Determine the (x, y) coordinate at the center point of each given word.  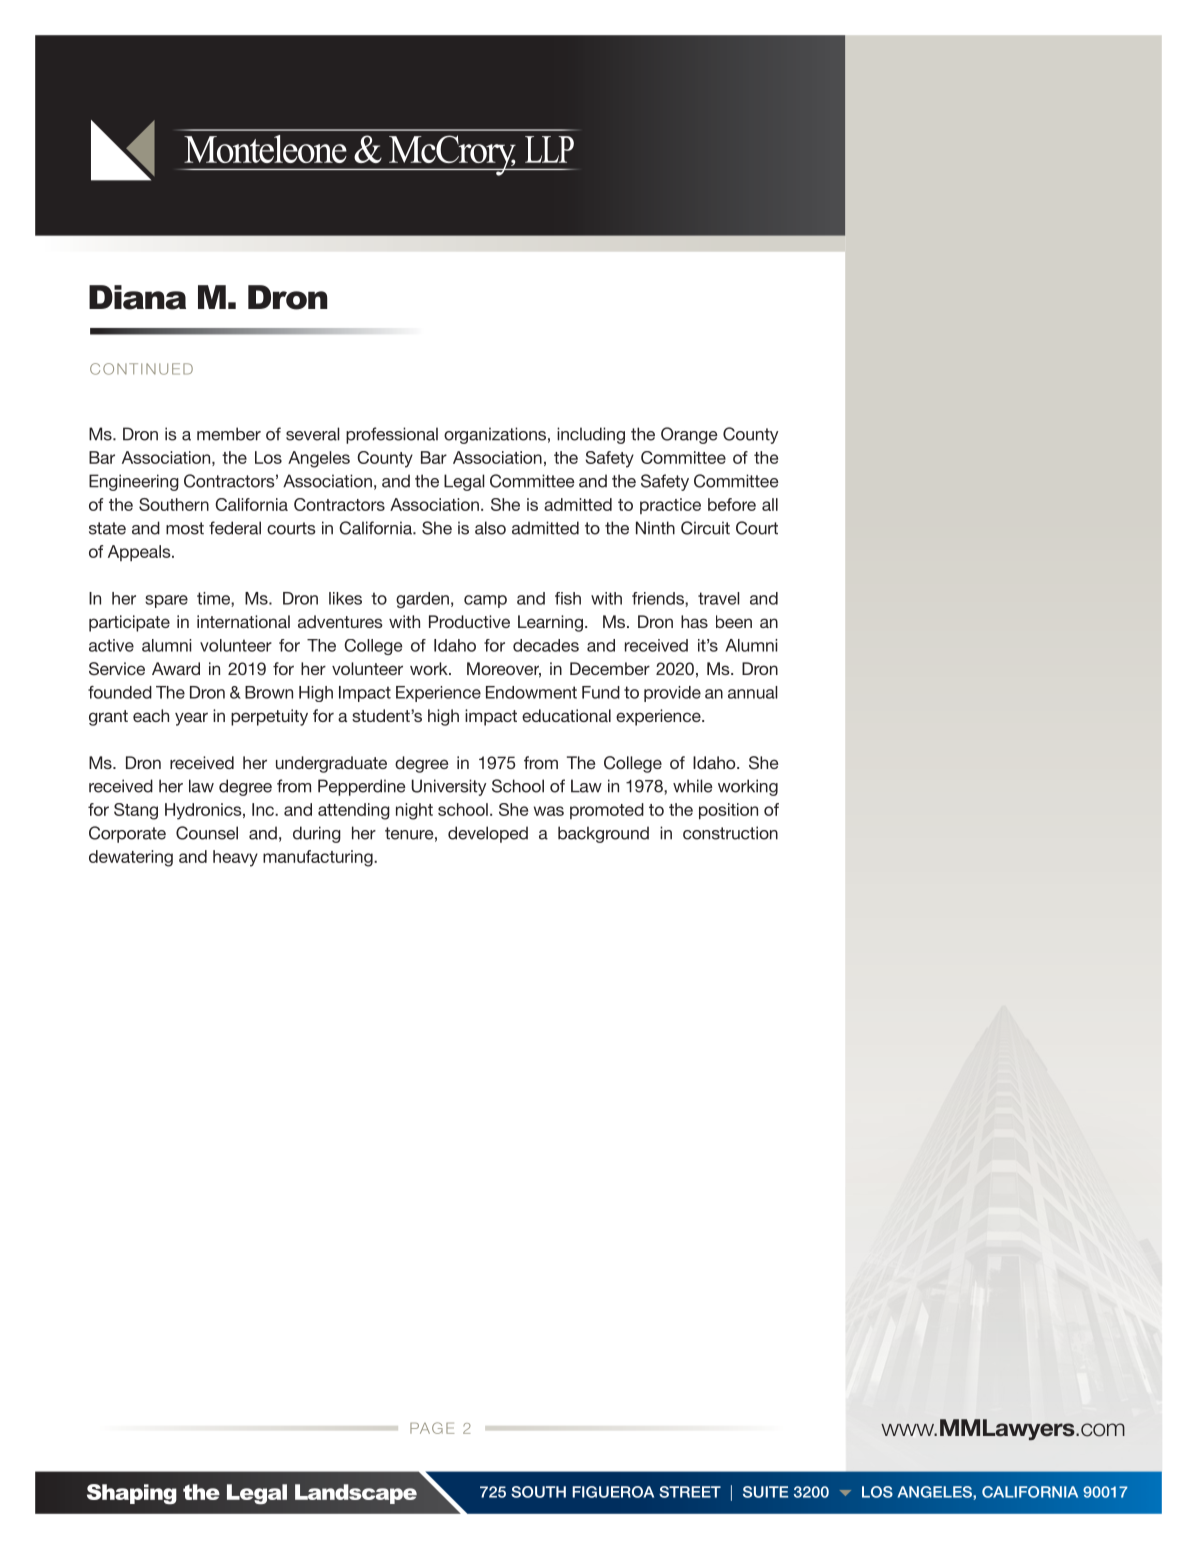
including (591, 435)
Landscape (356, 1494)
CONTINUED (141, 369)
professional (392, 435)
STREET (690, 1492)
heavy (235, 858)
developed (488, 834)
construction (730, 833)
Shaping (132, 1494)
